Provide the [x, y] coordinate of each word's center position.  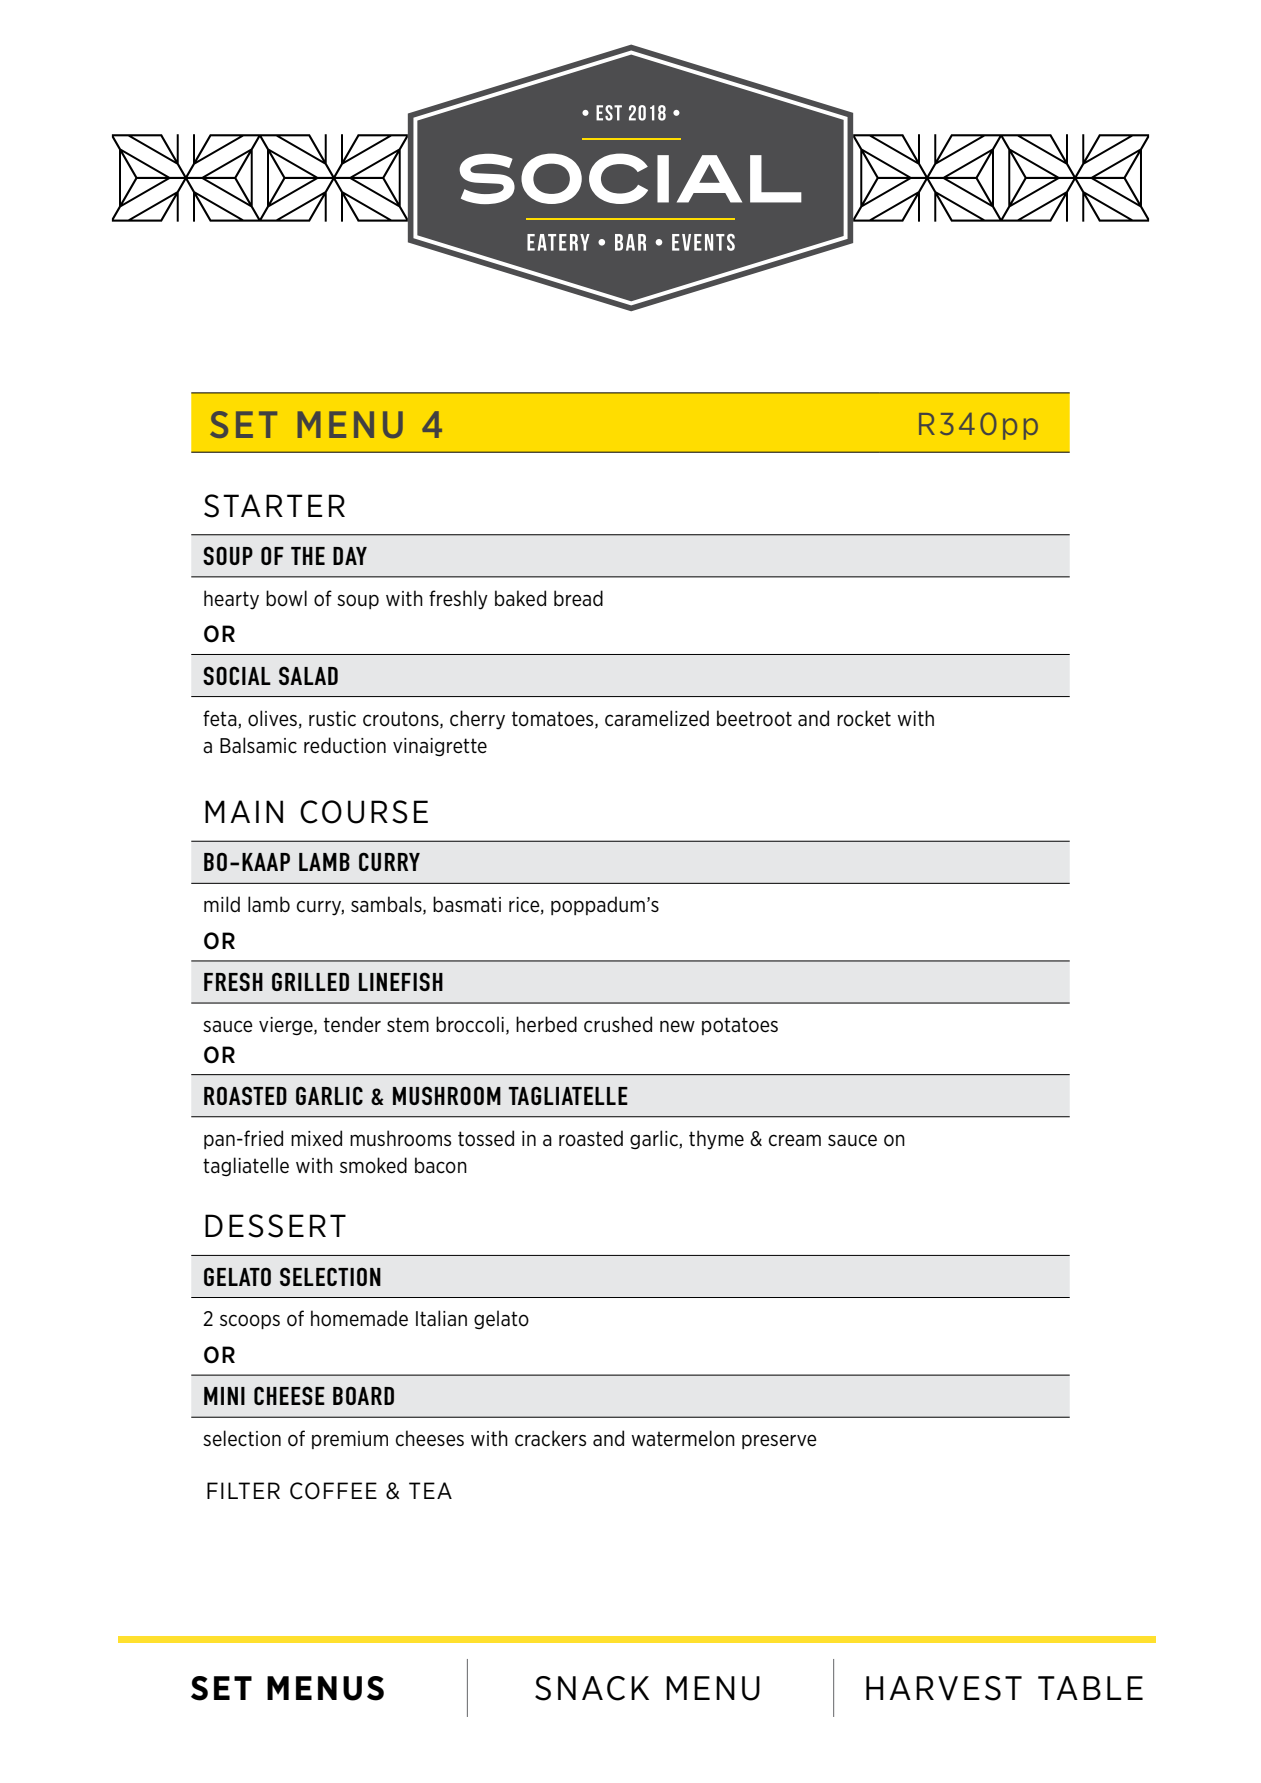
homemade [359, 1318]
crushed [618, 1024]
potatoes [740, 1026]
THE [308, 556]
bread [578, 598]
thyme [716, 1140]
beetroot [754, 718]
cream [795, 1140]
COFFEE [333, 1491]
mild [222, 904]
